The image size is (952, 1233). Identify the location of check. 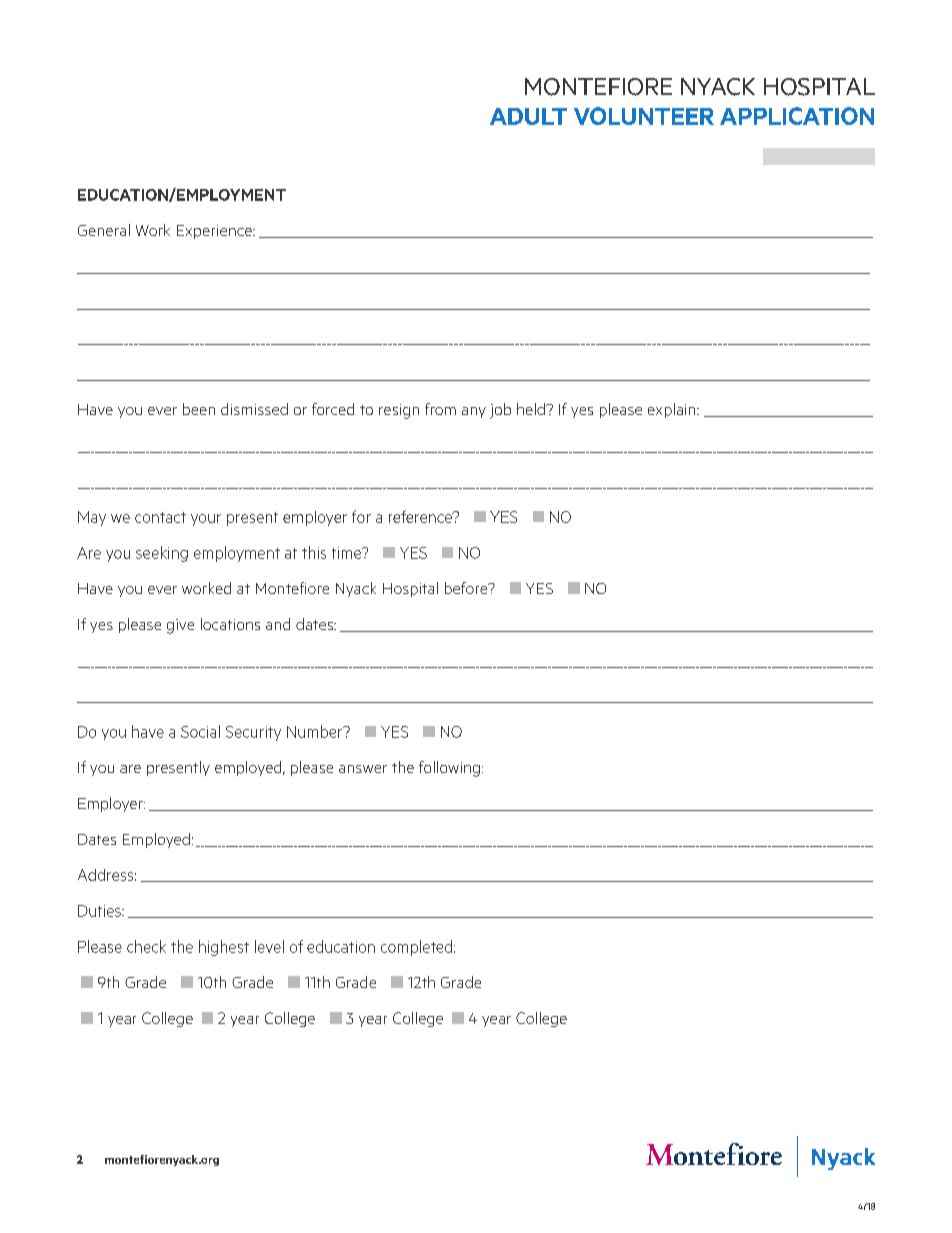
(146, 946).
